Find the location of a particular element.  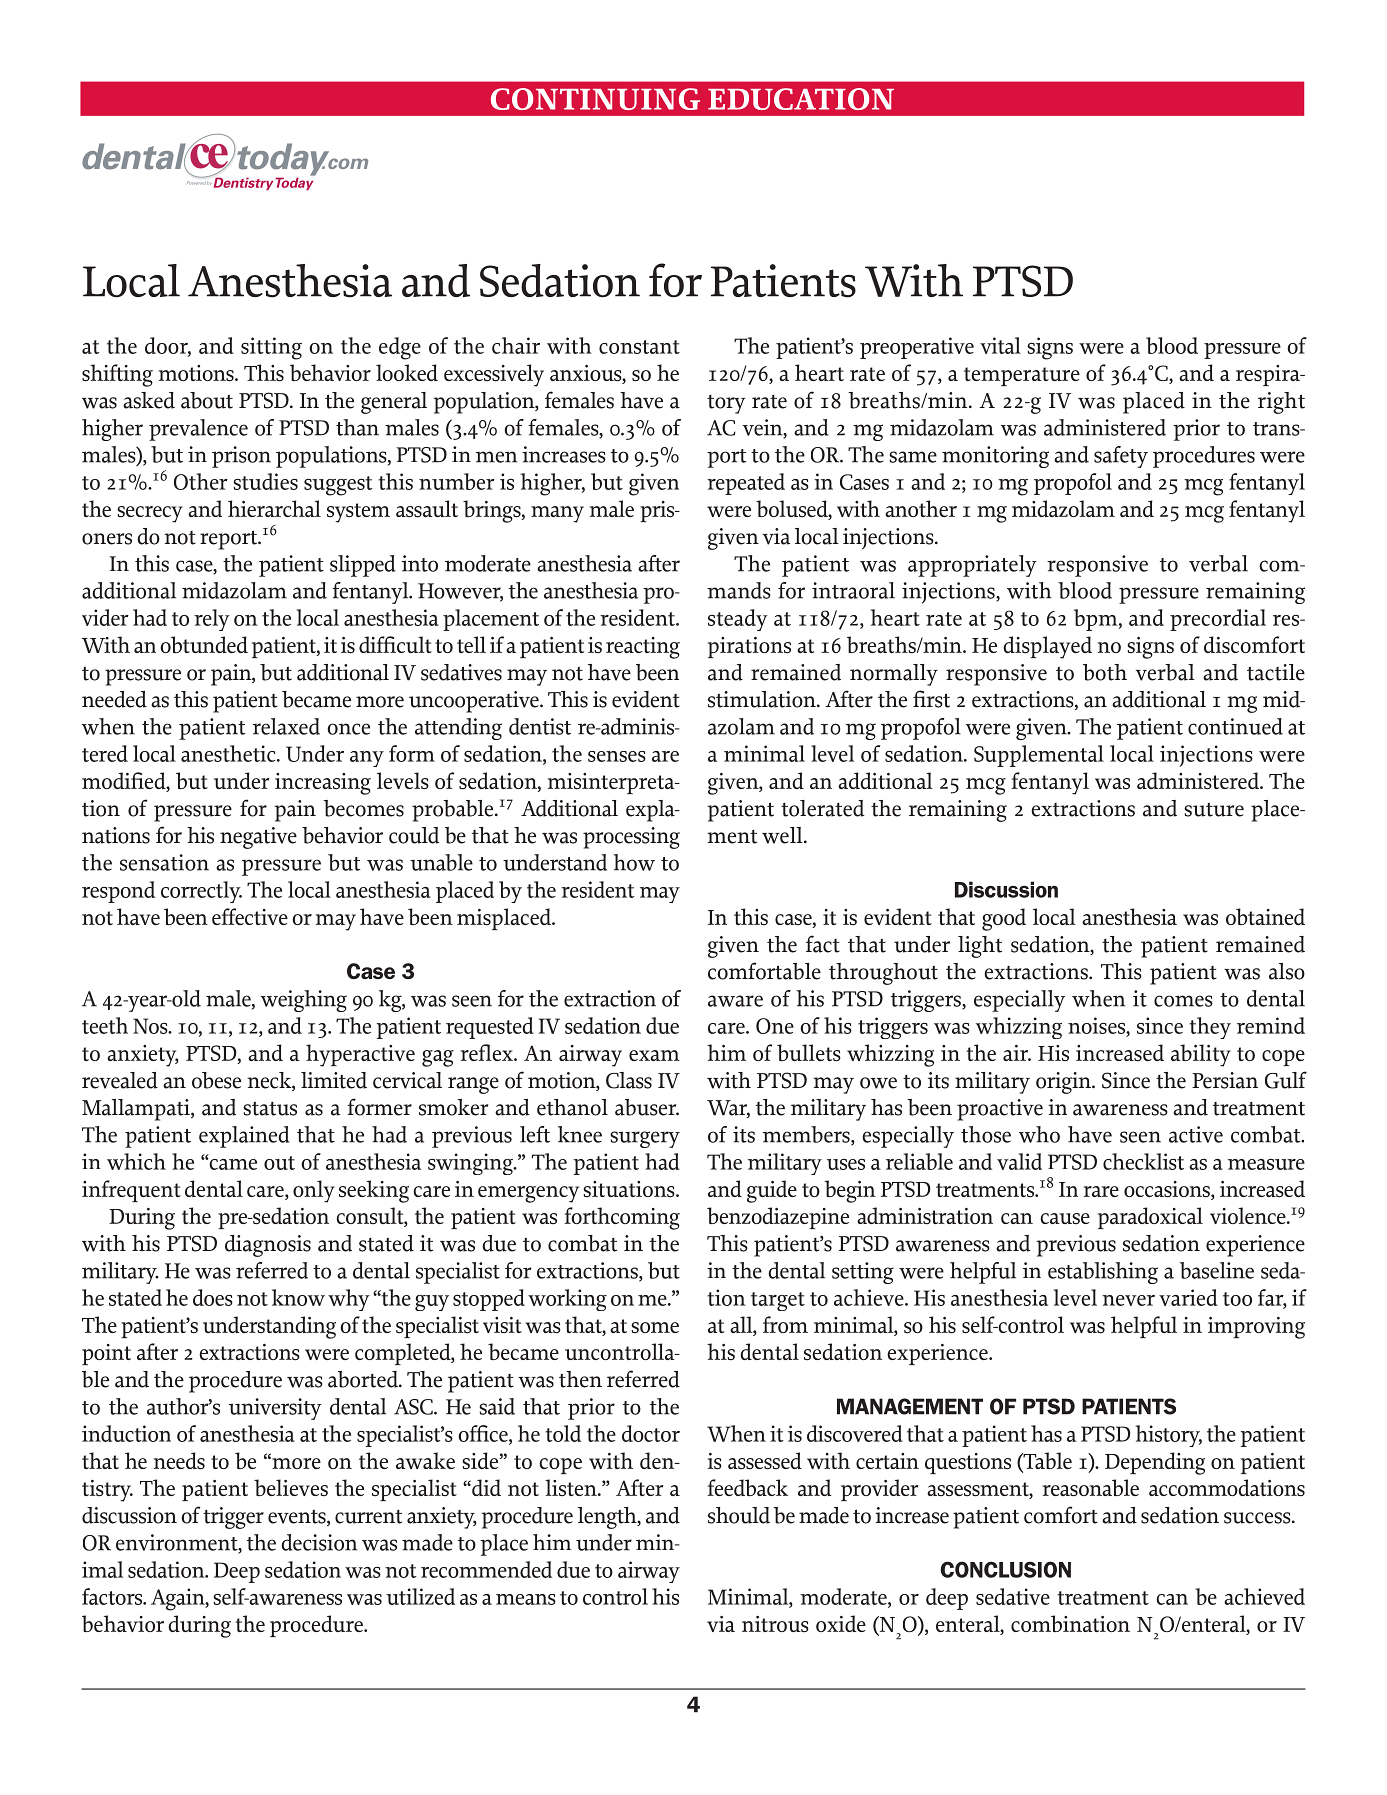

processing is located at coordinates (631, 838).
